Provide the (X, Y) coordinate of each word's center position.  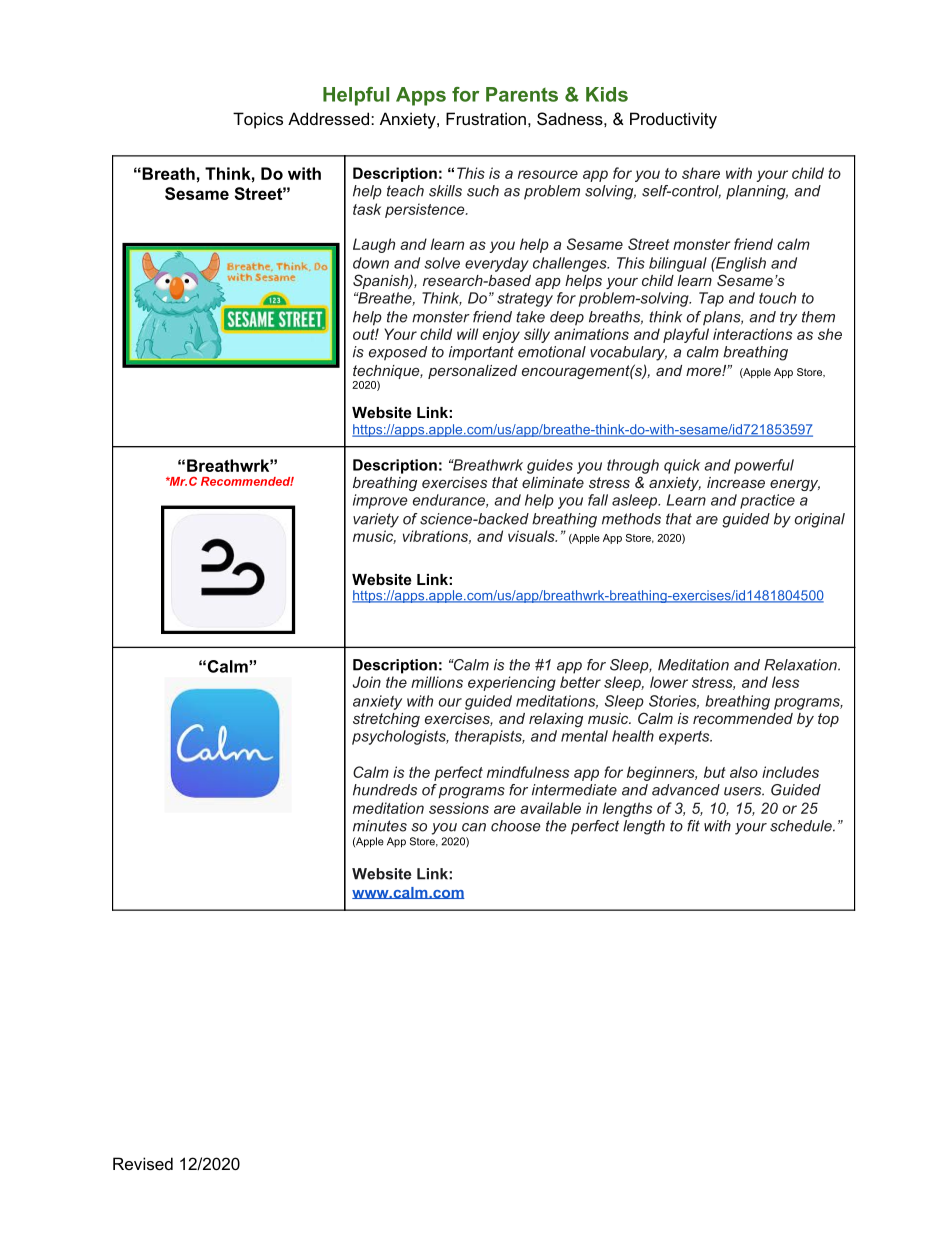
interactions (752, 334)
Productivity (673, 120)
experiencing (512, 683)
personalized (472, 372)
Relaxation (801, 665)
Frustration (486, 118)
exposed (398, 353)
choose (516, 826)
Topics (258, 120)
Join (367, 682)
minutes (380, 826)
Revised (143, 1163)
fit (693, 826)
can (474, 827)
